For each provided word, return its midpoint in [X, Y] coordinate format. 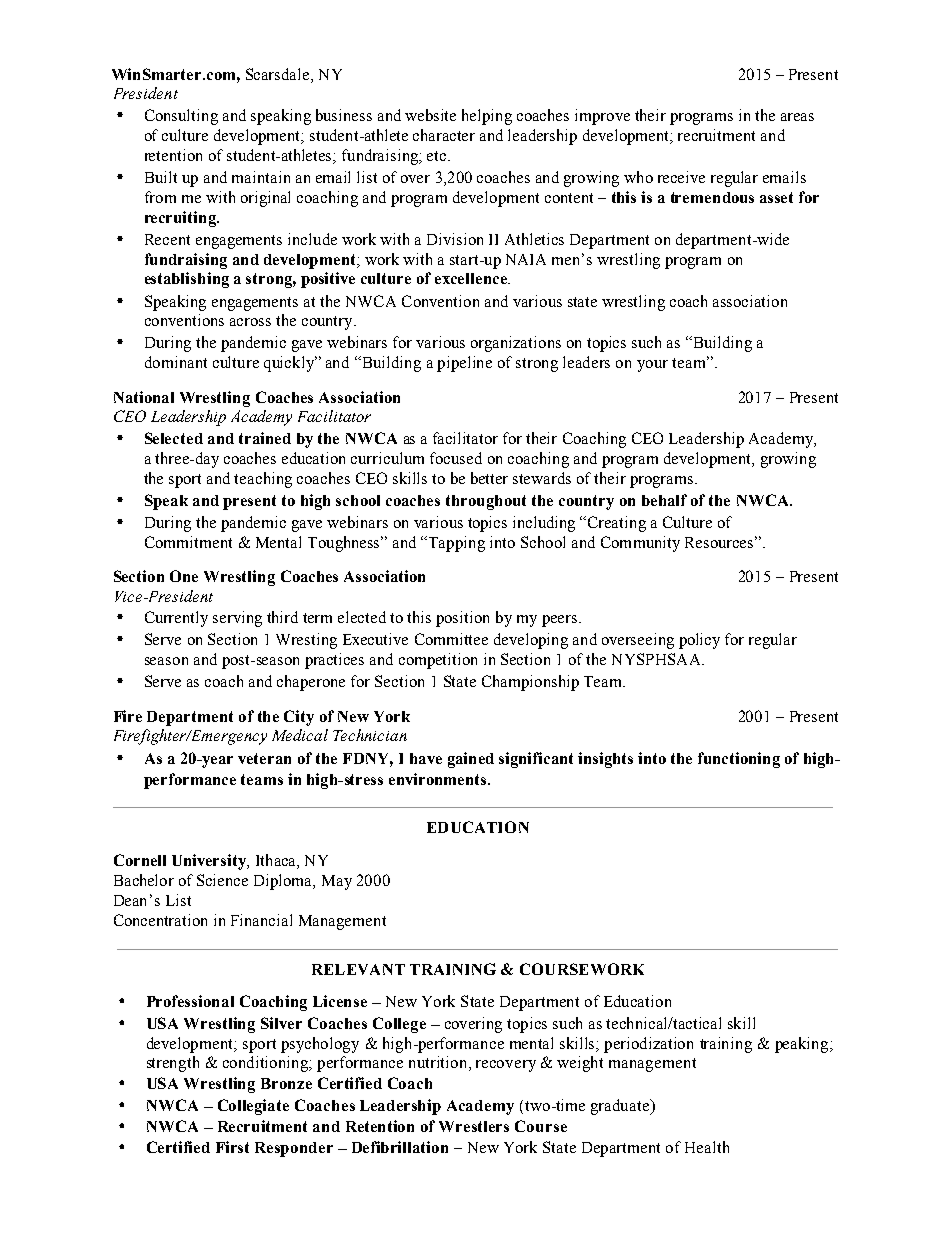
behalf [664, 500]
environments [439, 779]
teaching [263, 480]
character [444, 135]
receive [681, 177]
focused [456, 458]
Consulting [181, 117]
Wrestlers [474, 1126]
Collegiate [253, 1107]
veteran [264, 758]
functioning [739, 760]
